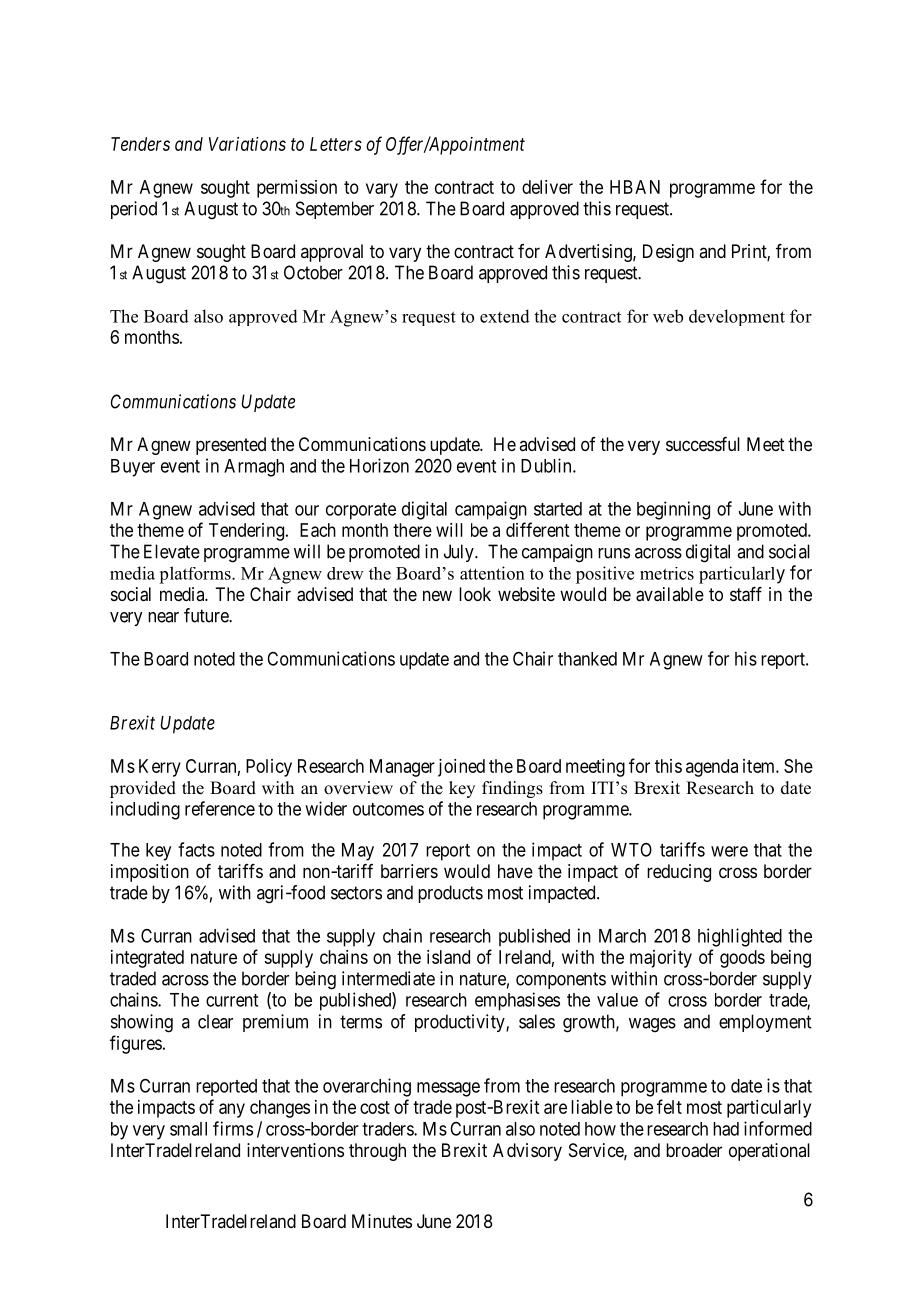 This image has width=924, height=1308. Describe the element at coordinates (188, 1129) in the image. I see `small` at that location.
